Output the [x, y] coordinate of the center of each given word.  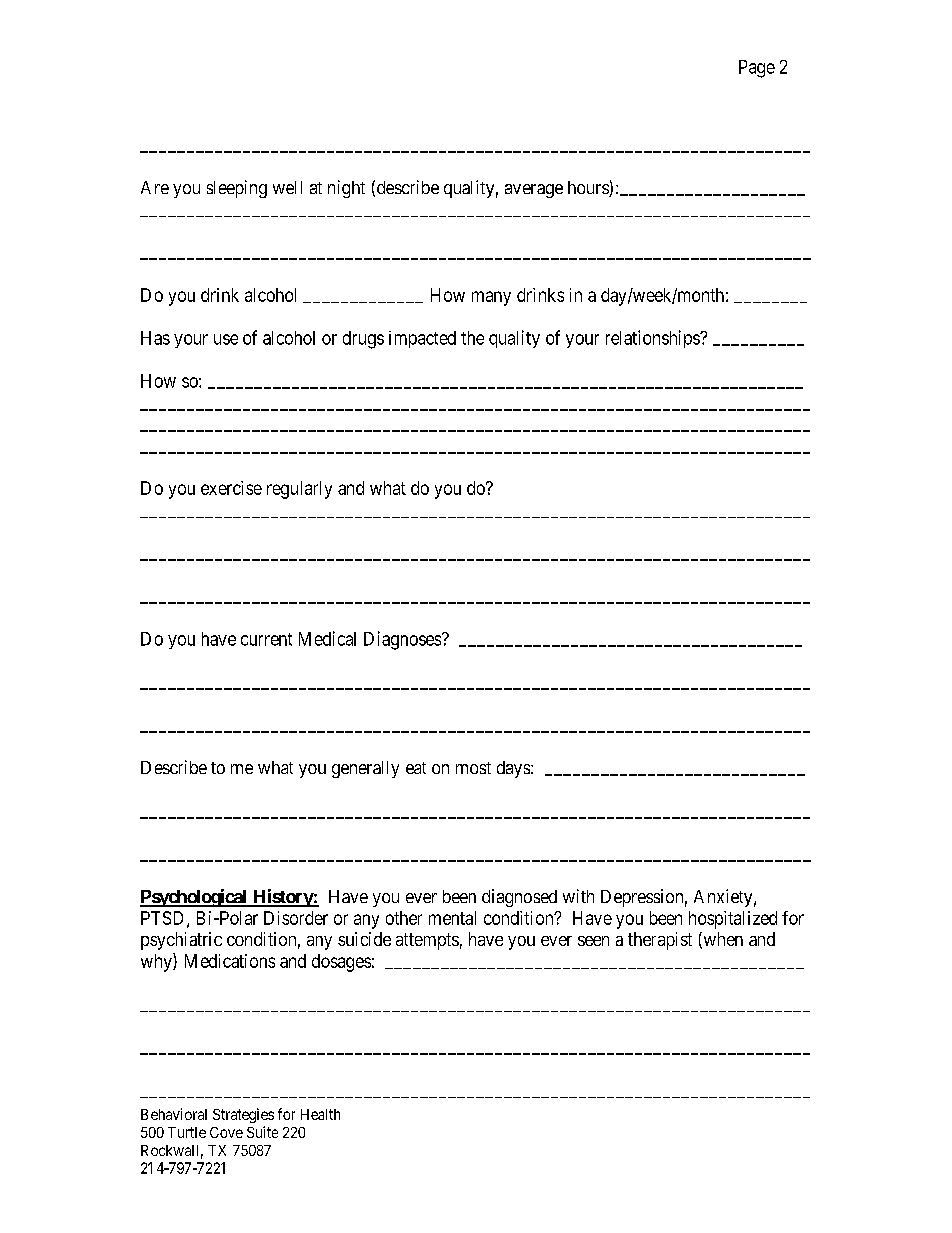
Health [320, 1114]
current [266, 639]
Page [757, 69]
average [534, 191]
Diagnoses [402, 640]
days [513, 769]
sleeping [237, 189]
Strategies [243, 1115]
